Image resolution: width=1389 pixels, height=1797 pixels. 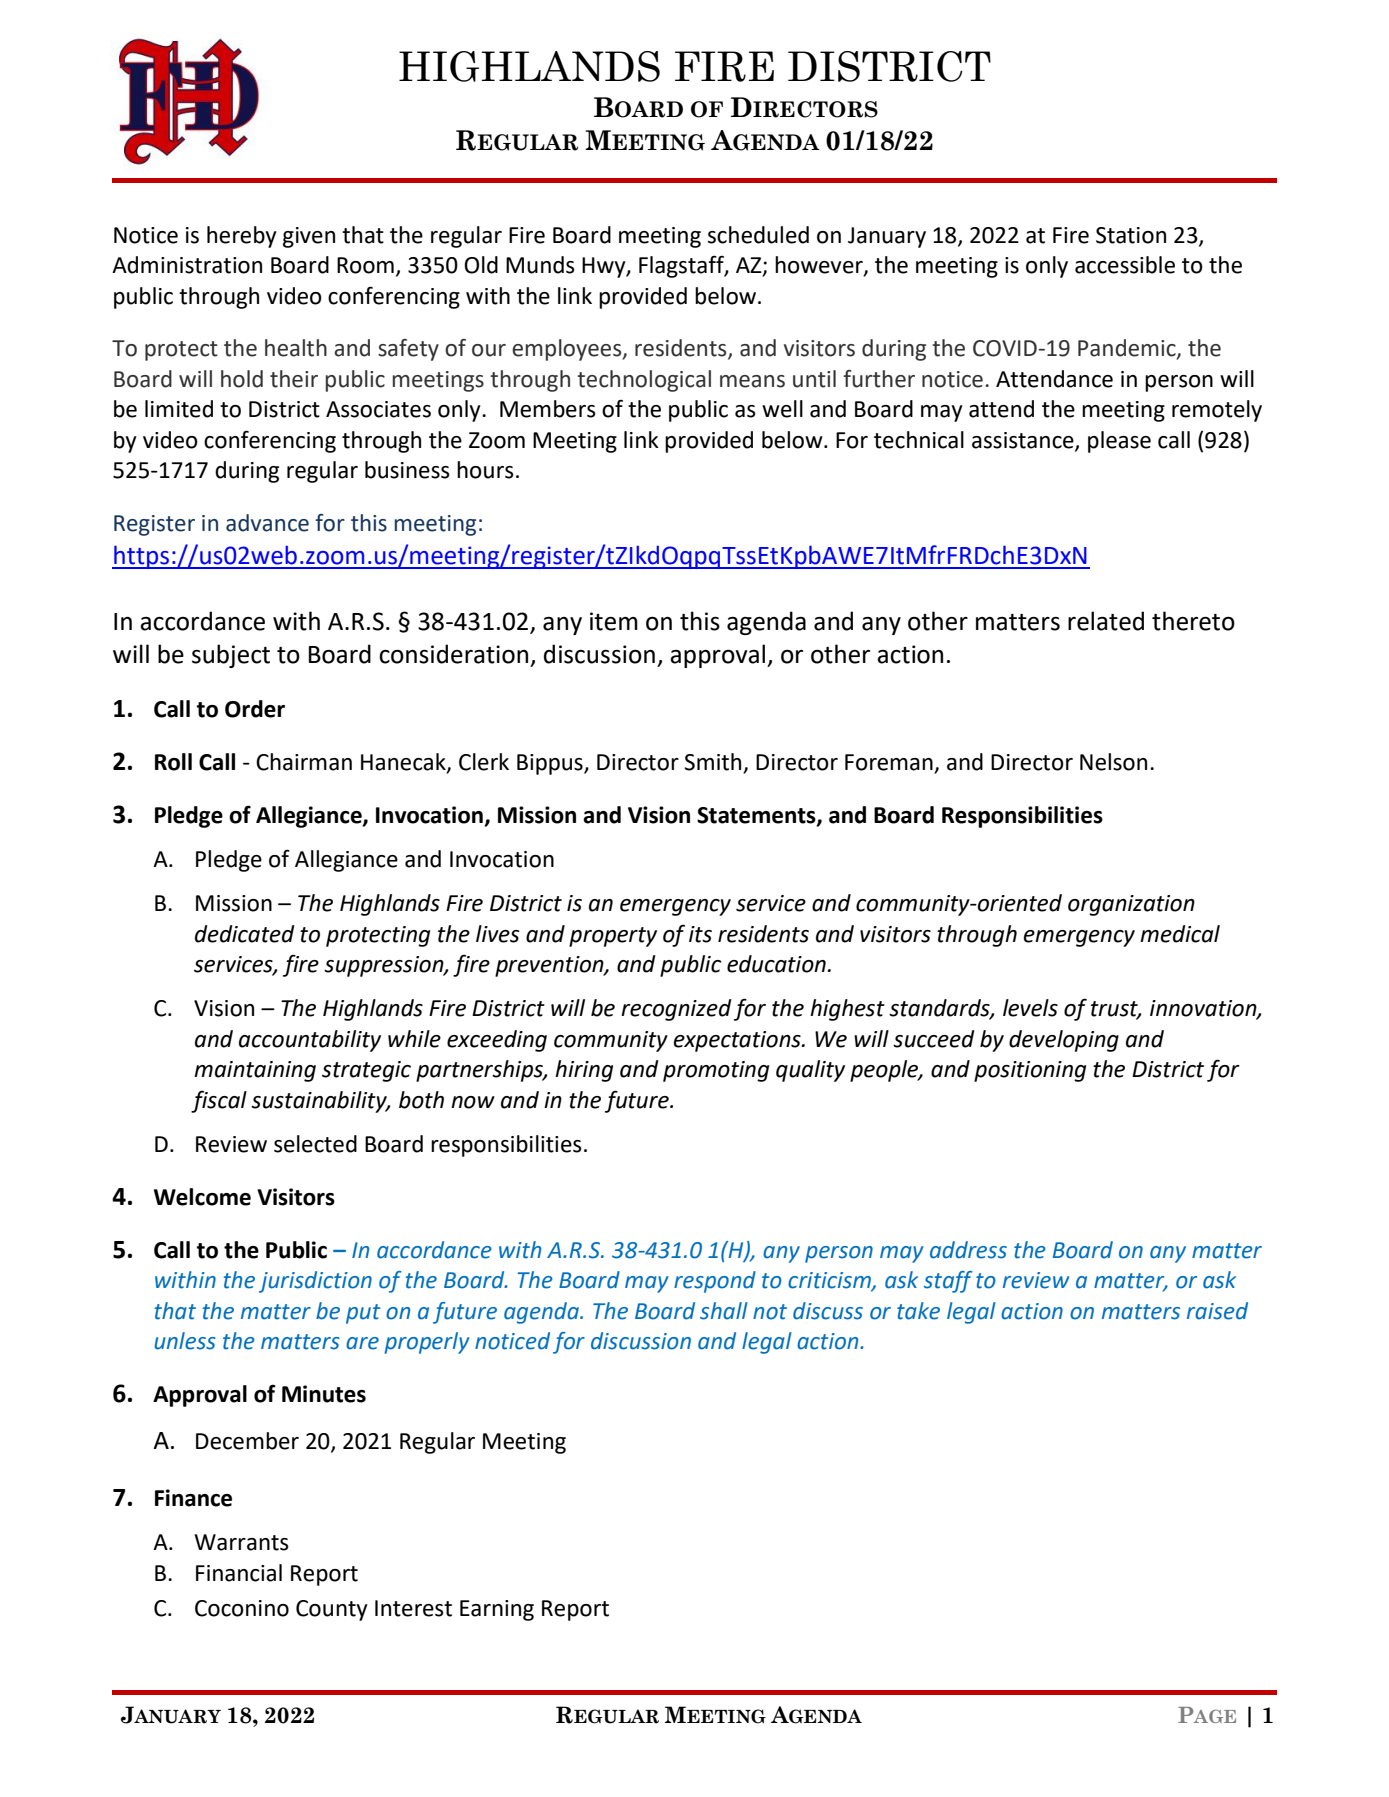 I want to click on Earning, so click(x=497, y=1610).
